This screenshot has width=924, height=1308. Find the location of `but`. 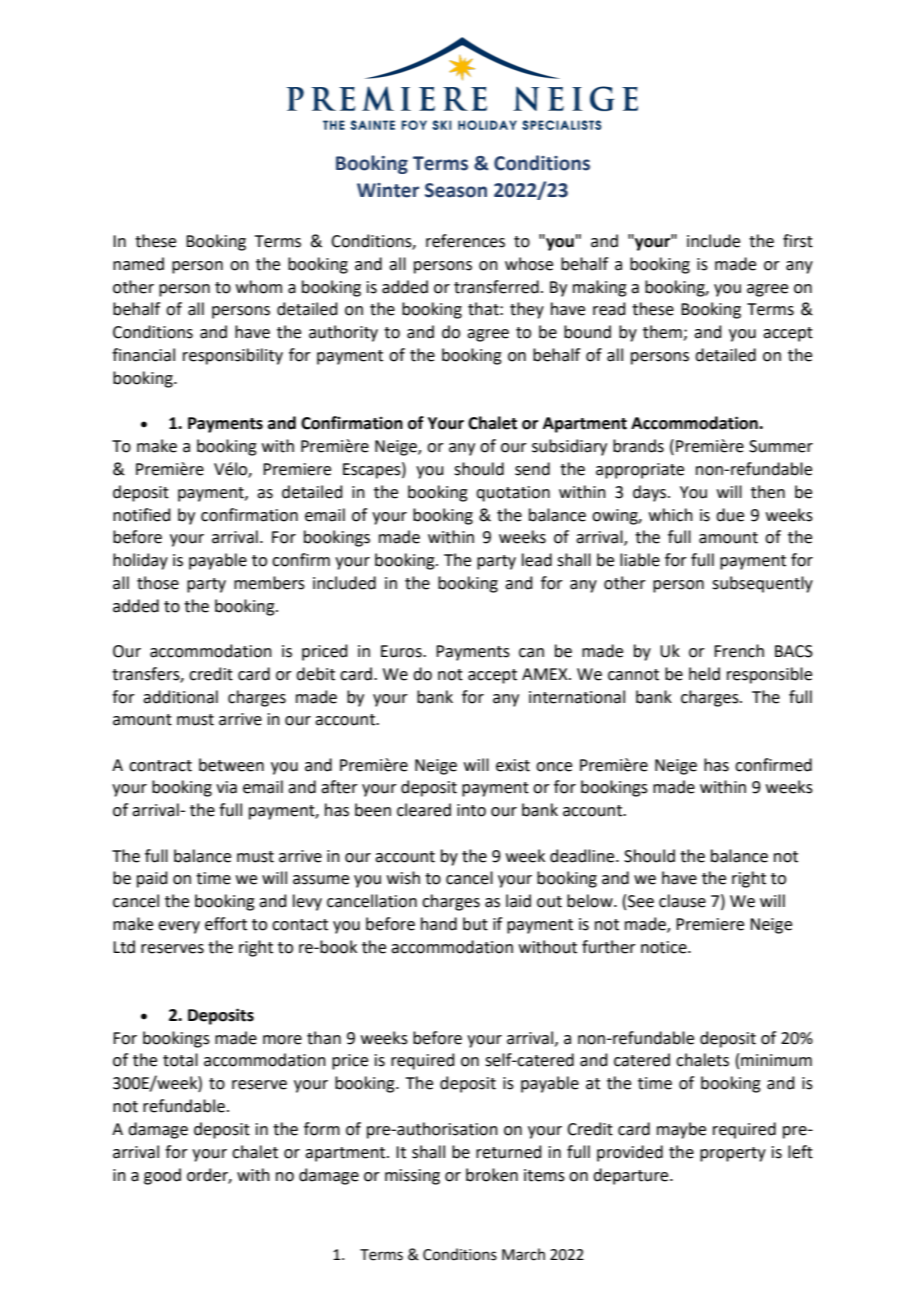

but is located at coordinates (475, 924).
